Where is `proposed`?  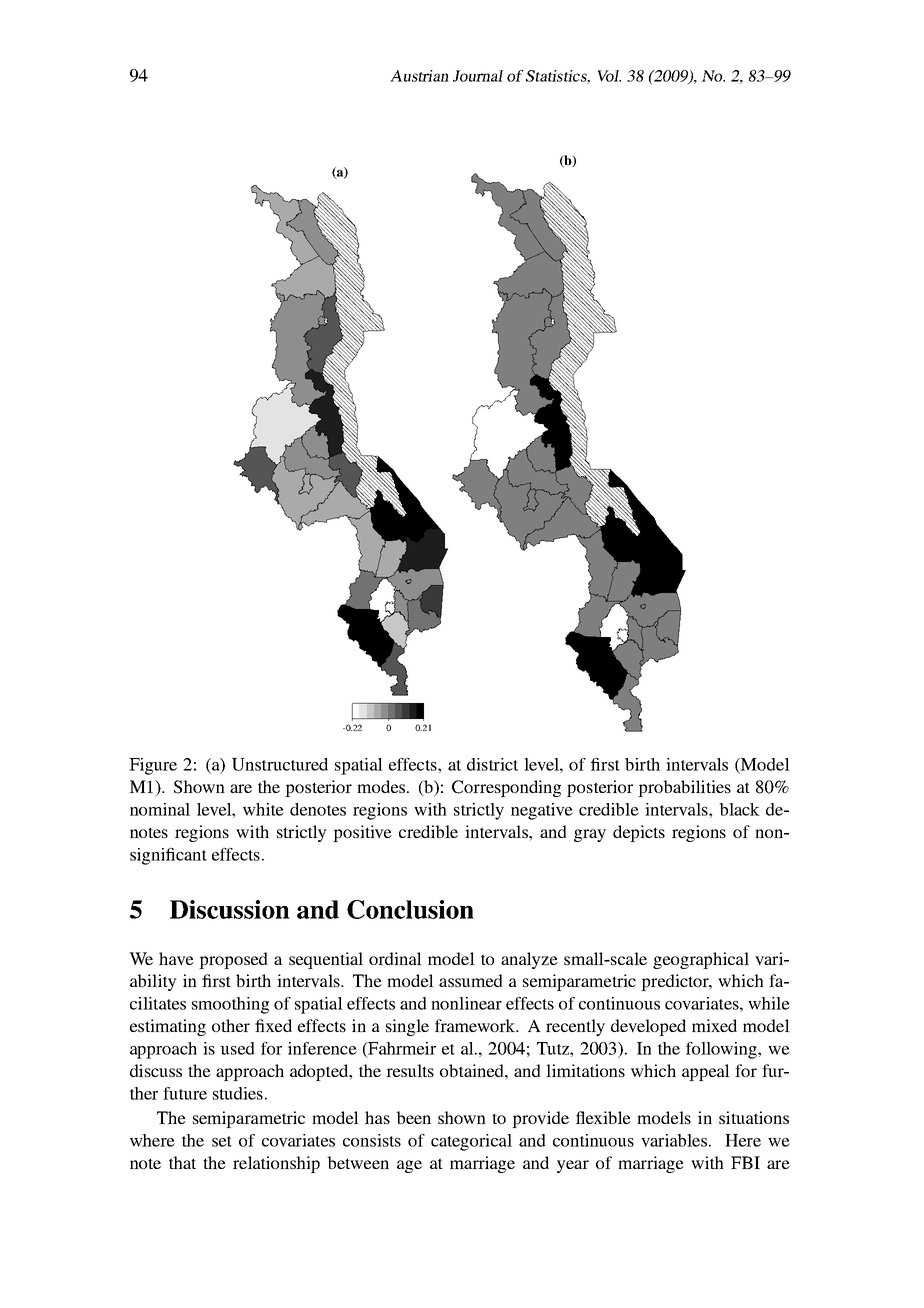 proposed is located at coordinates (233, 960).
